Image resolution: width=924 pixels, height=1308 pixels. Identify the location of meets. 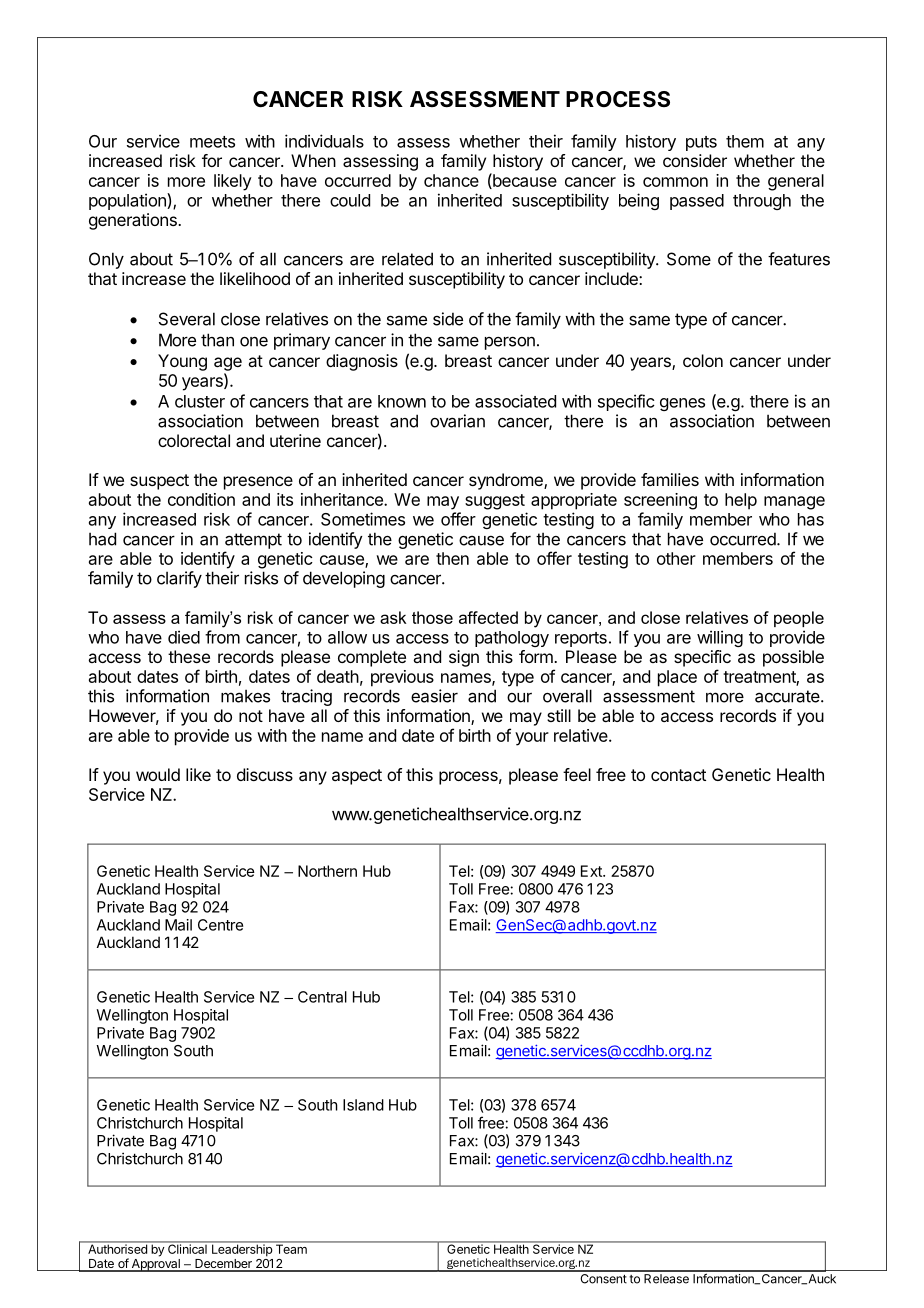
(212, 142).
